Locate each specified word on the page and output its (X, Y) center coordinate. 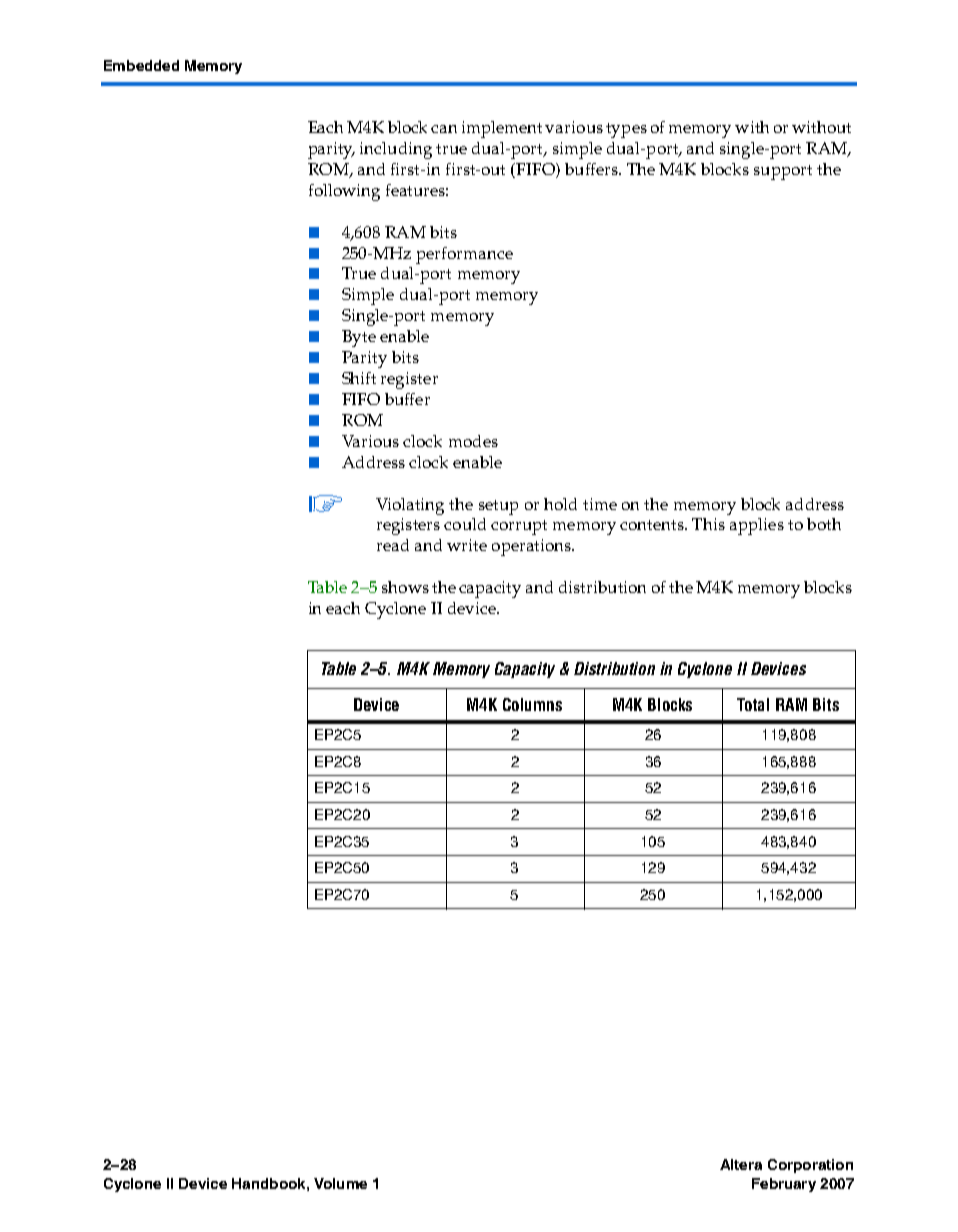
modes (473, 441)
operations (532, 547)
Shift (359, 378)
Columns (532, 704)
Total (753, 704)
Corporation (810, 1166)
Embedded (141, 65)
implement (502, 129)
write (467, 545)
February (784, 1185)
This (708, 524)
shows (405, 587)
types (626, 130)
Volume (340, 1183)
